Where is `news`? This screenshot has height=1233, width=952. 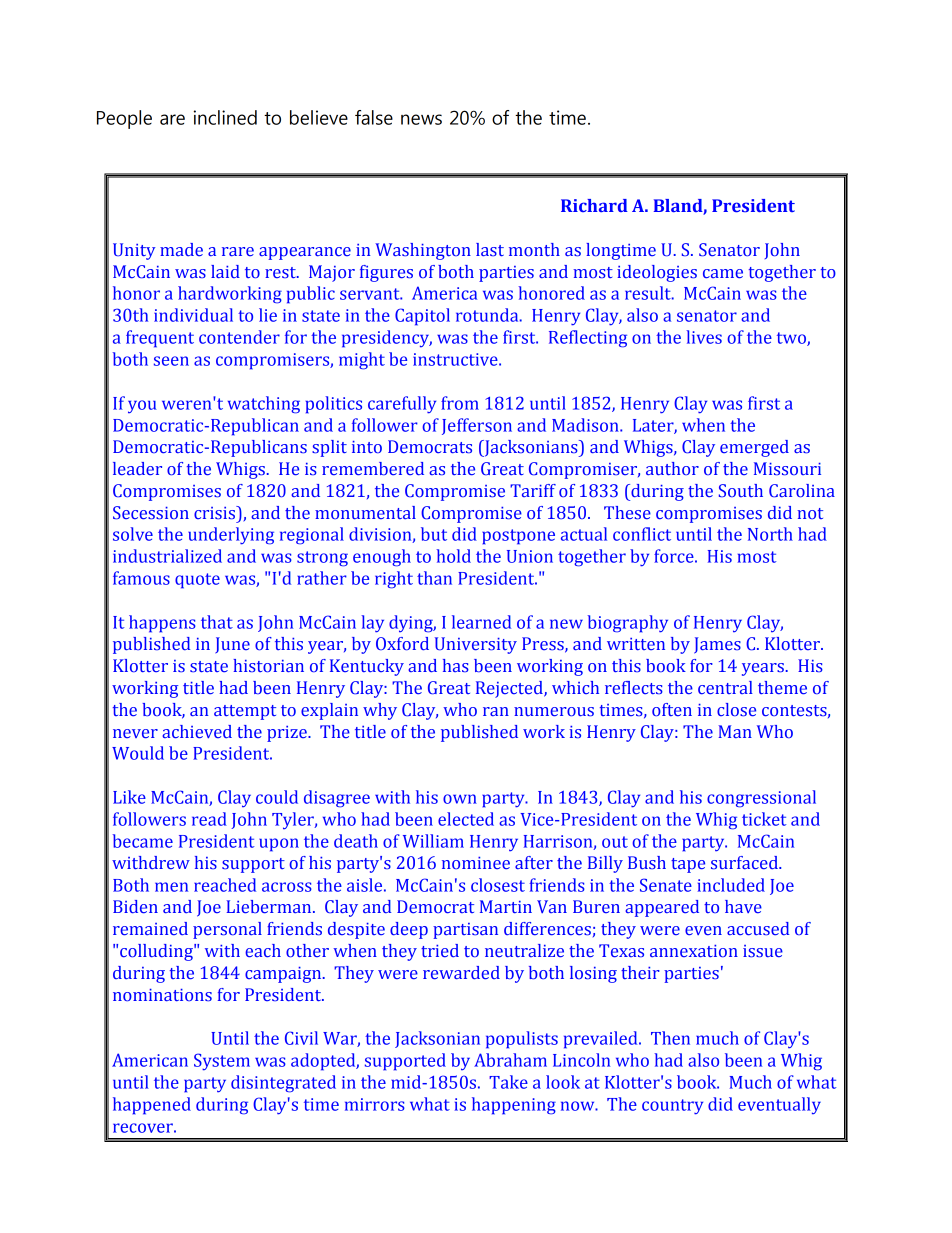
news is located at coordinates (421, 119).
